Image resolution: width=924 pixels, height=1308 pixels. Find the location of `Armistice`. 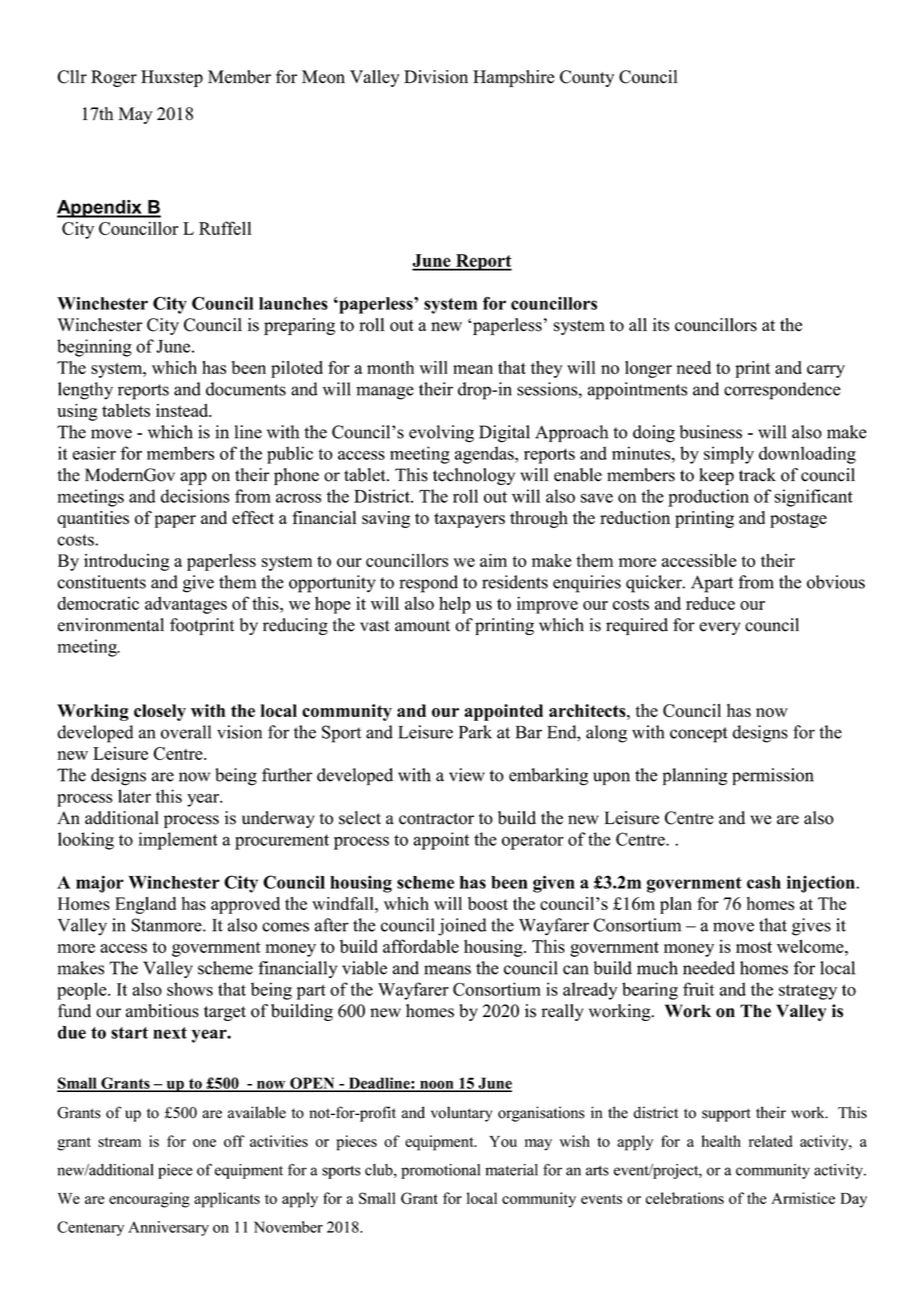

Armistice is located at coordinates (803, 1198).
